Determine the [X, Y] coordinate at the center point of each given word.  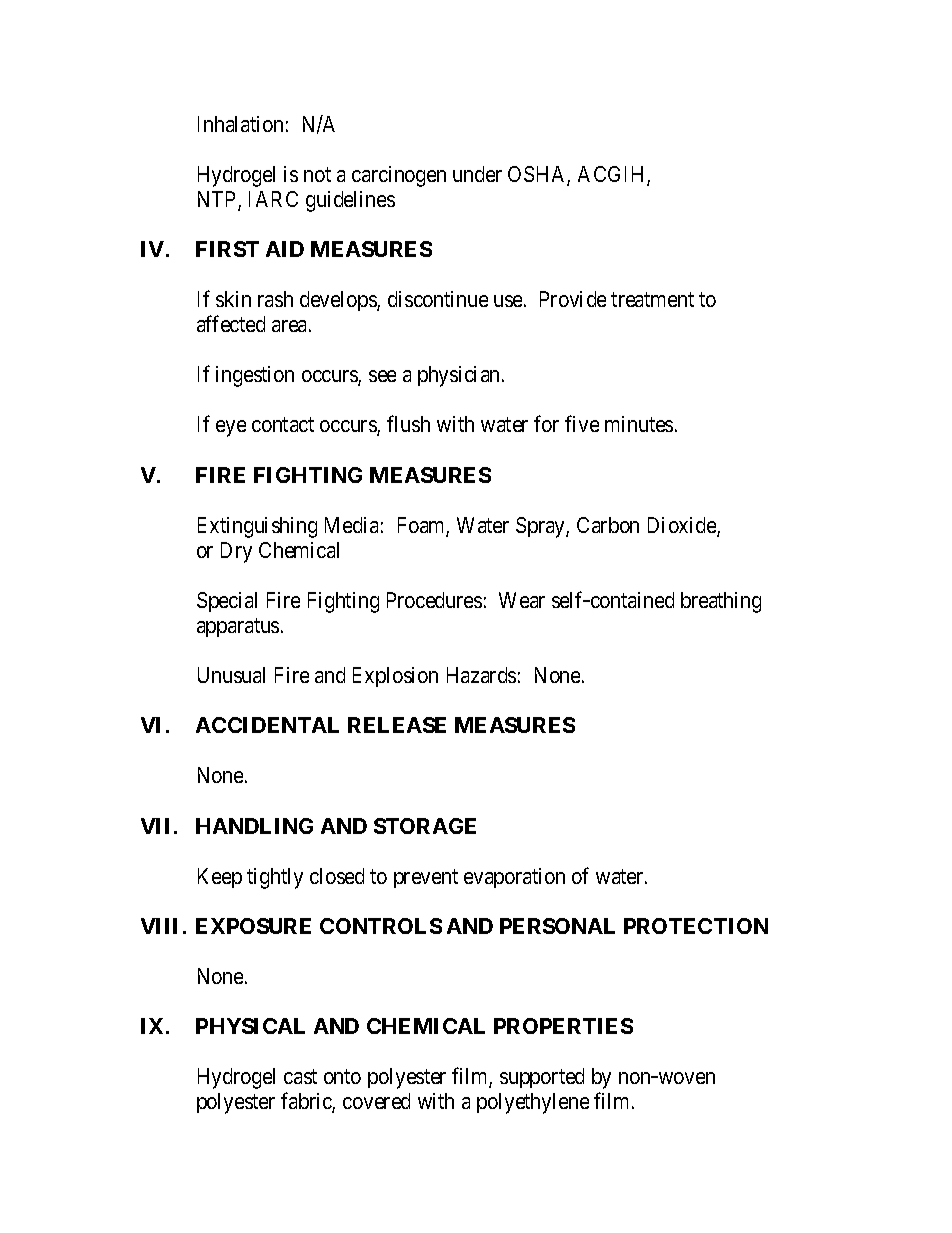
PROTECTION [696, 926]
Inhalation [240, 124]
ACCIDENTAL [267, 725]
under [477, 174]
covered [376, 1101]
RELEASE [397, 725]
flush [408, 424]
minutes [639, 424]
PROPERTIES [563, 1026]
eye [231, 428]
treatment [652, 300]
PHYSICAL [250, 1026]
